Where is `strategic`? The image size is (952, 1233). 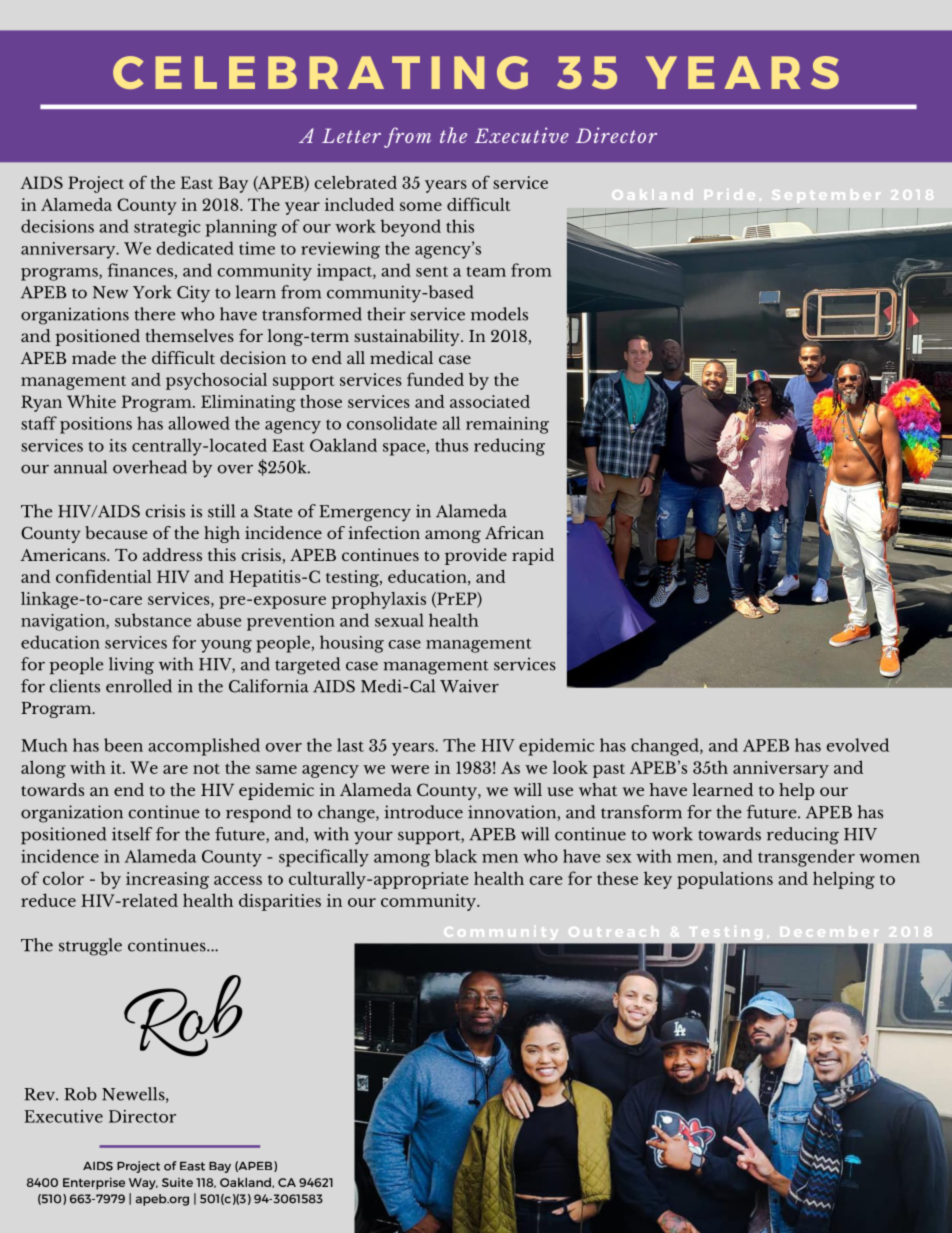
strategic is located at coordinates (167, 228).
